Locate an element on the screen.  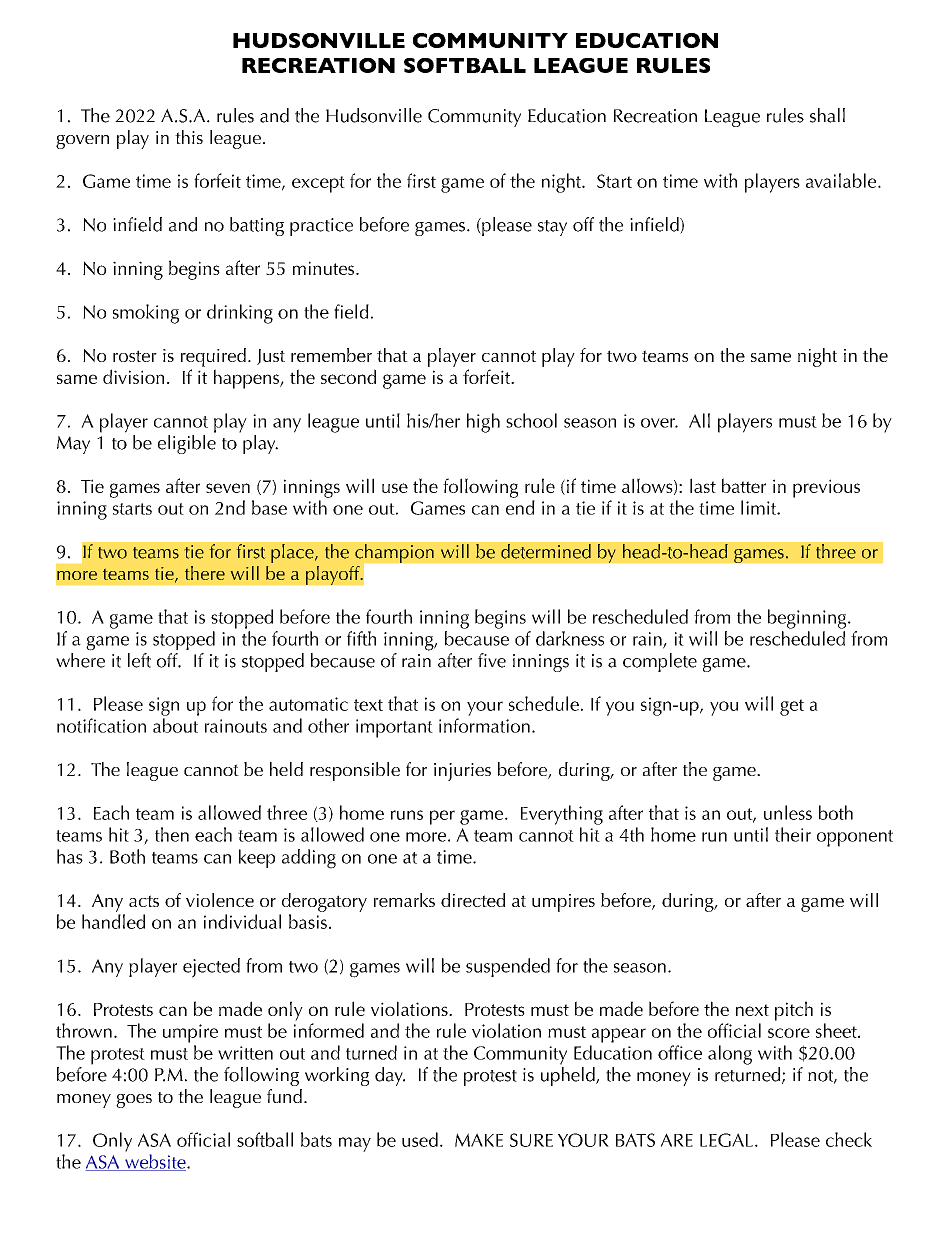
directed is located at coordinates (473, 900).
